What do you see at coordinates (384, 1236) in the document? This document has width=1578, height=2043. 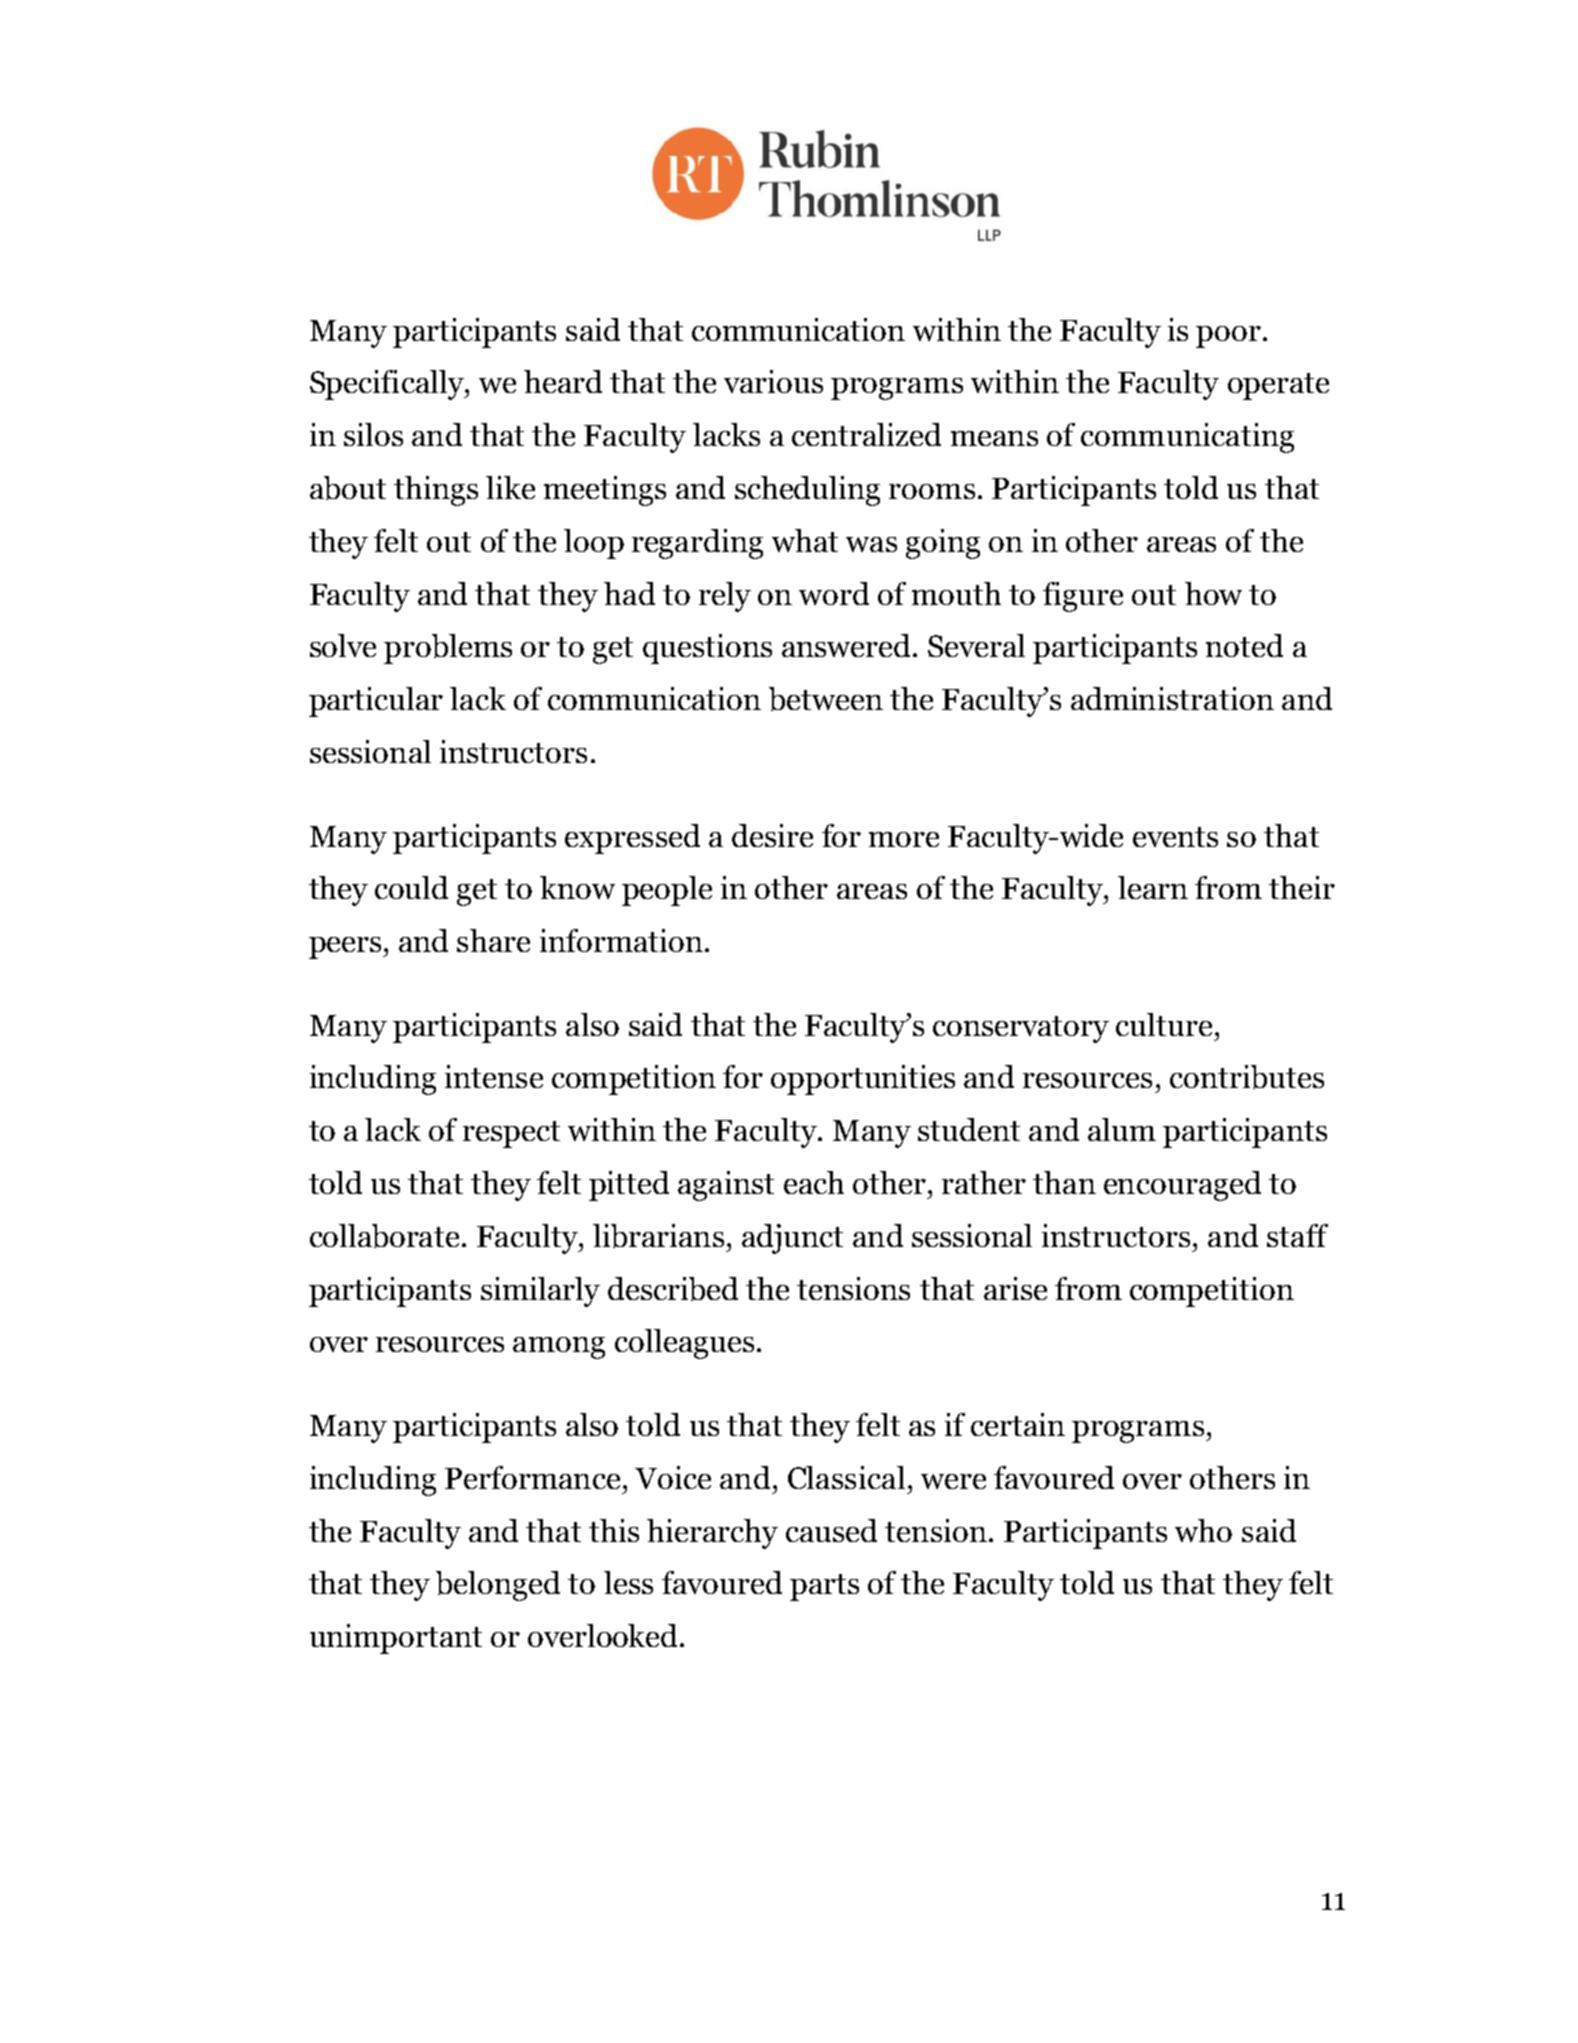 I see `collaborate` at bounding box center [384, 1236].
